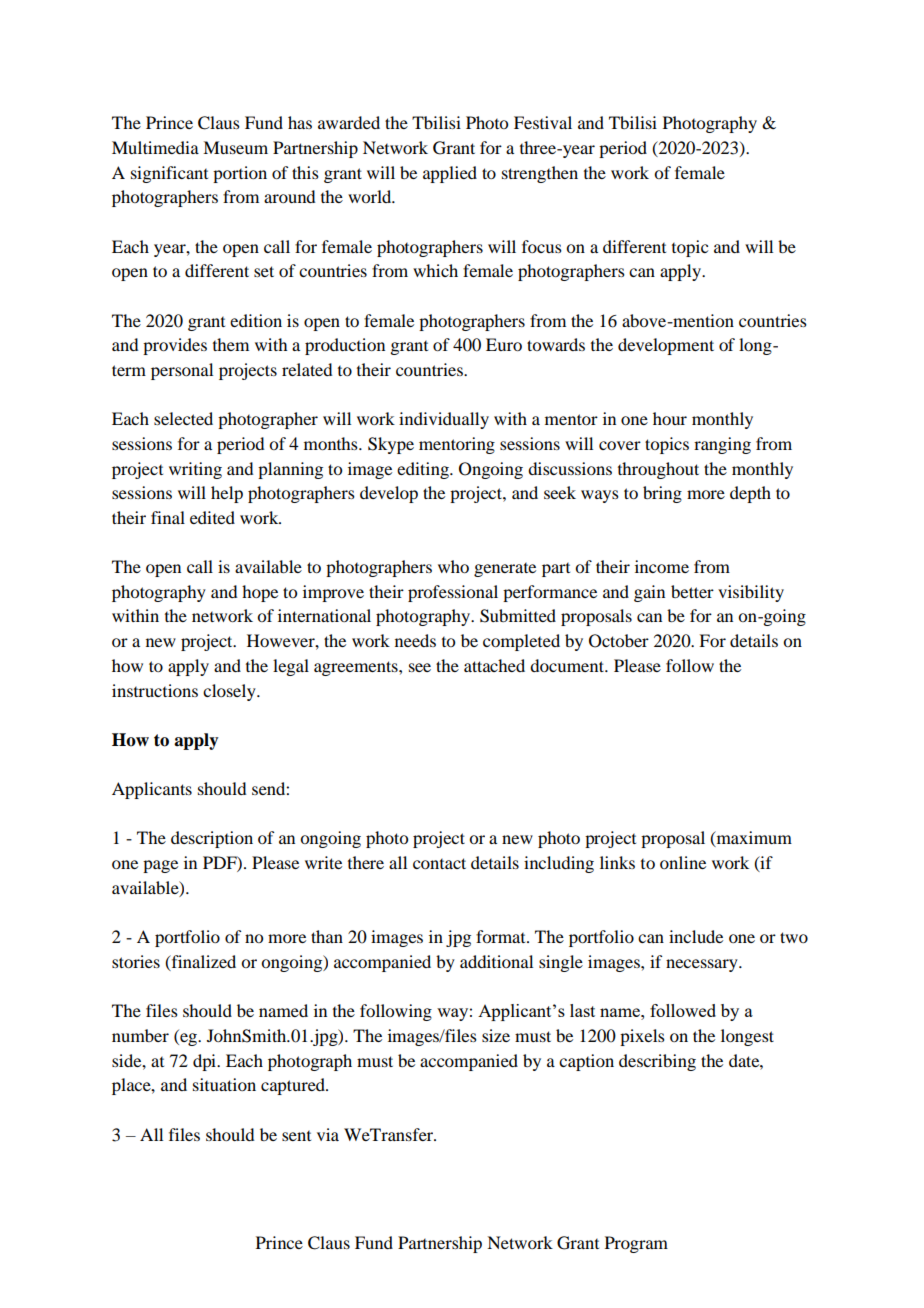 This screenshot has width=924, height=1308. What do you see at coordinates (296, 1136) in the screenshot?
I see `sent` at bounding box center [296, 1136].
